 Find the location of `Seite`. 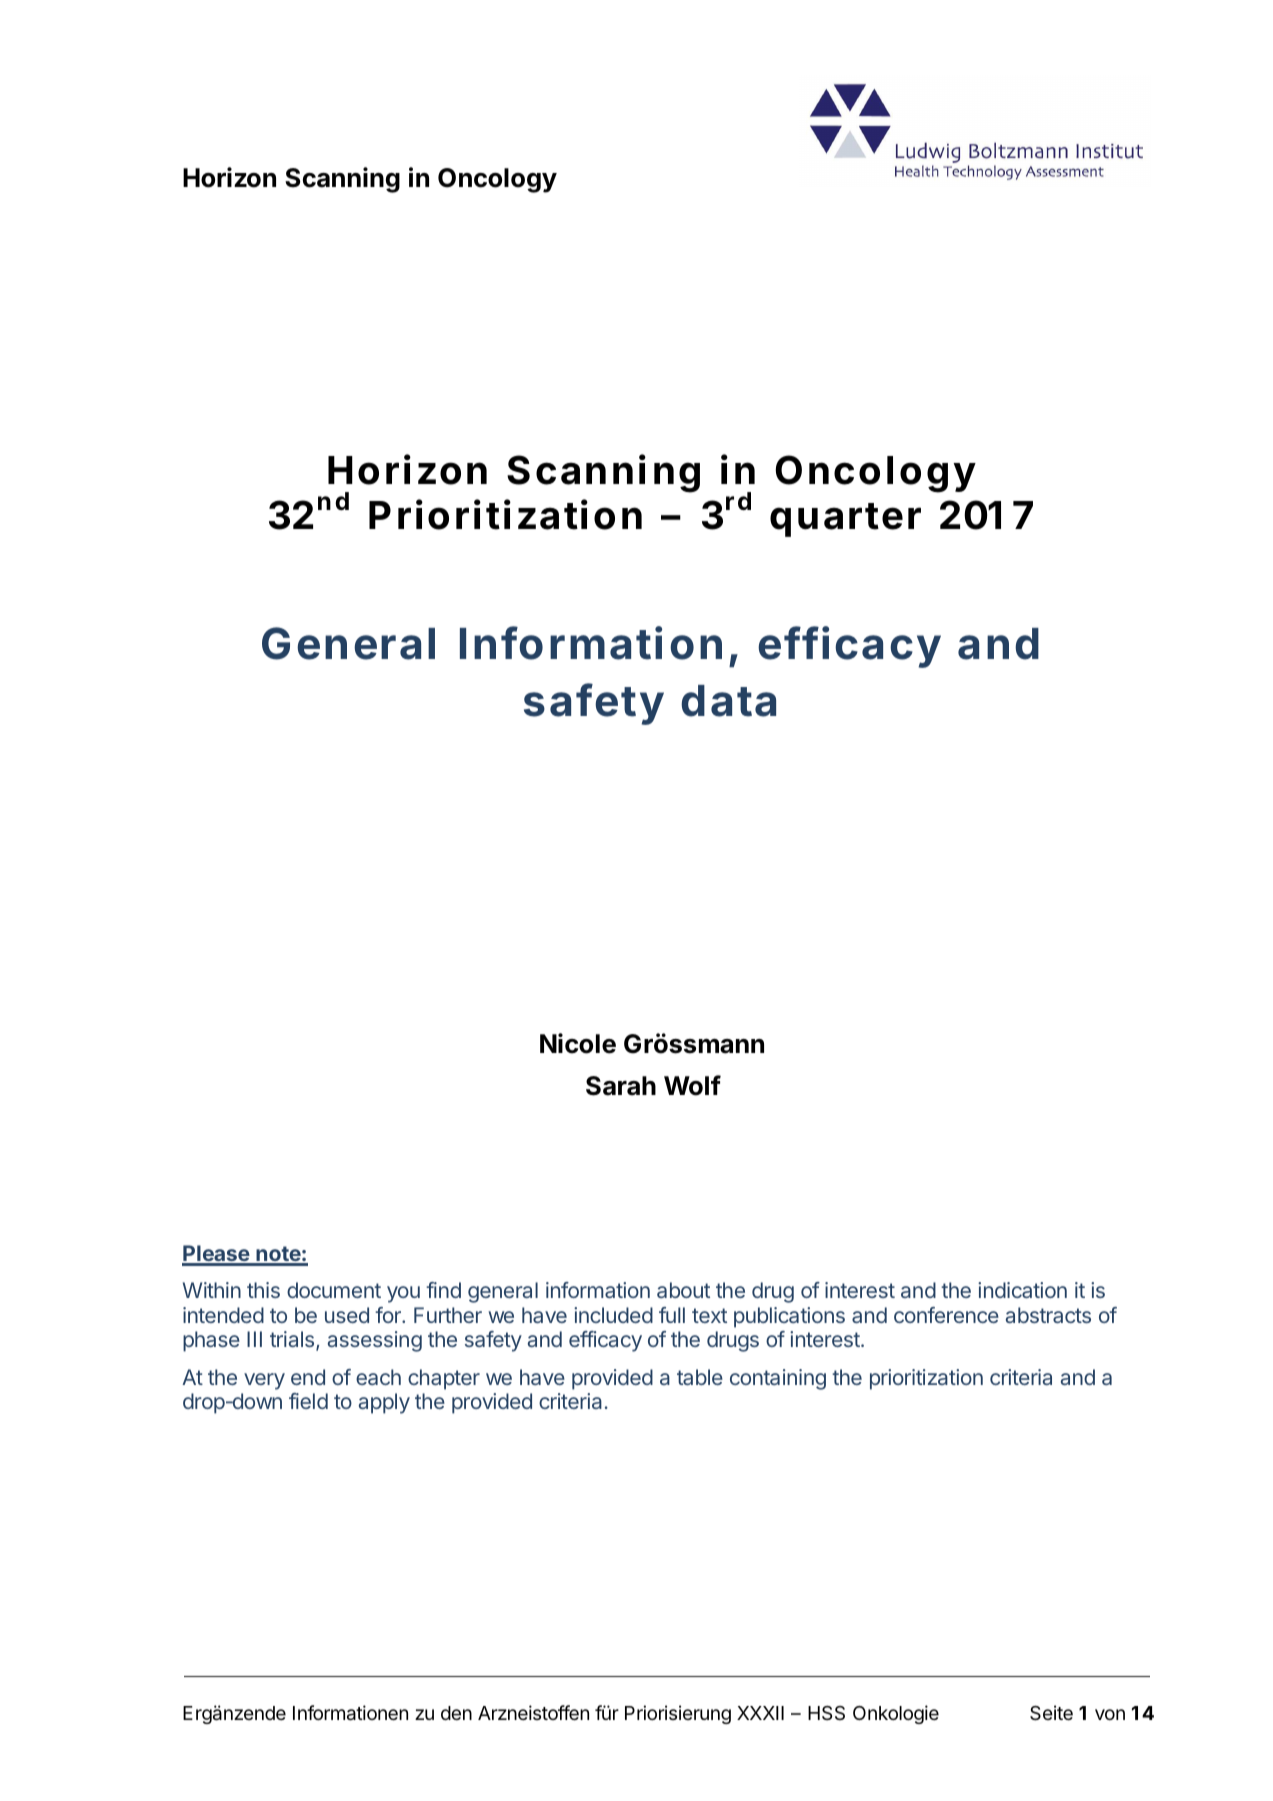

Seite is located at coordinates (1051, 1713).
